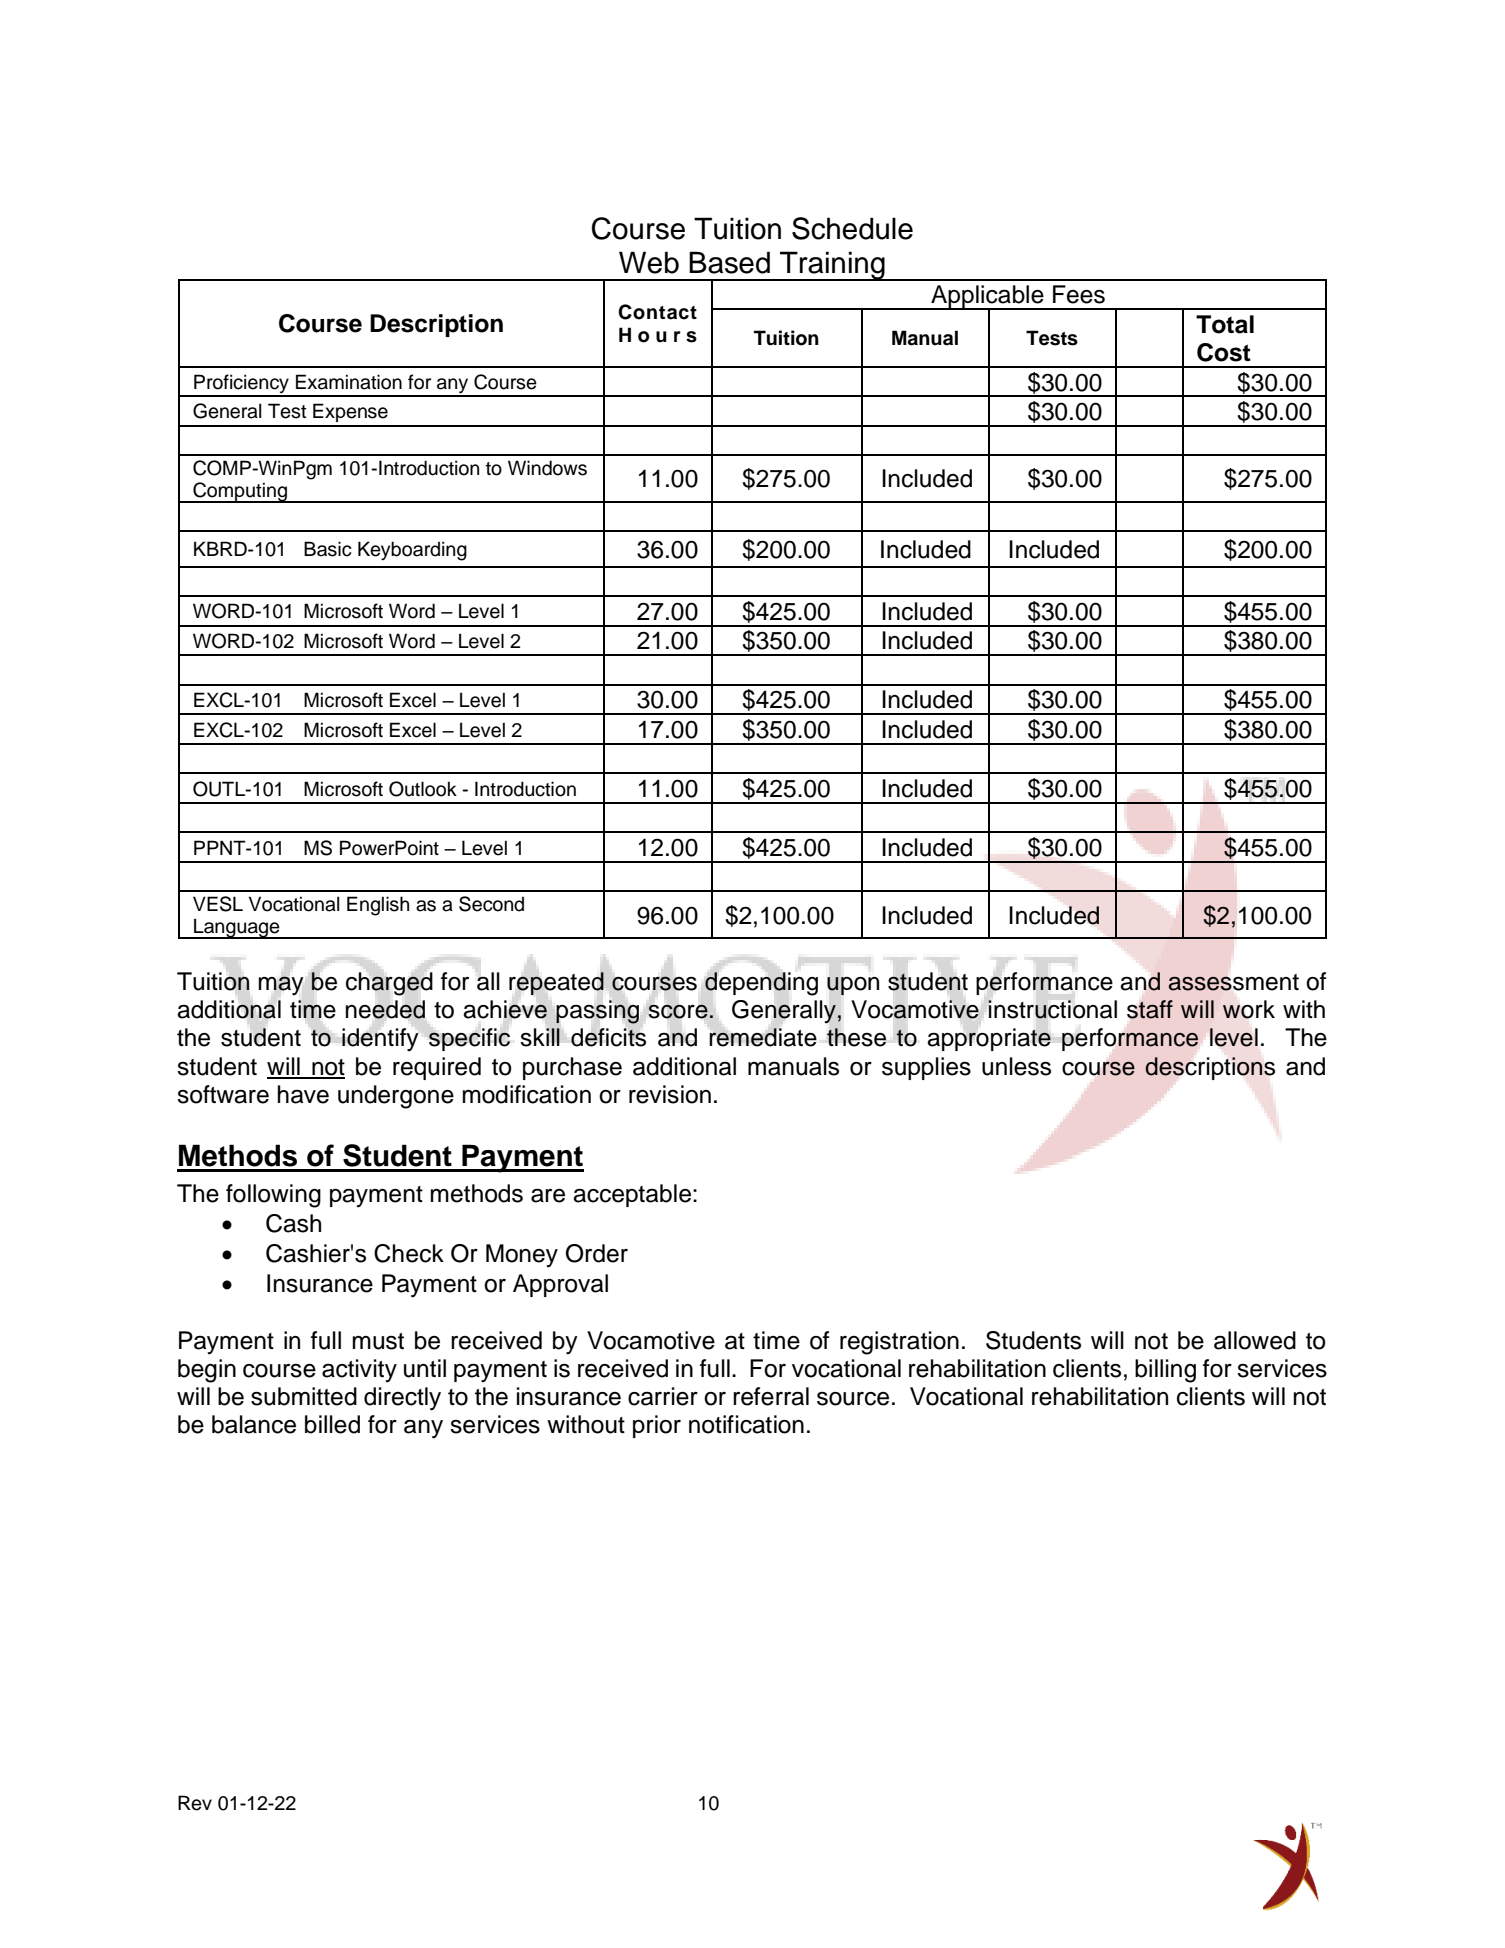 This image has height=1948, width=1505. What do you see at coordinates (1079, 294) in the image?
I see `Fees` at bounding box center [1079, 294].
